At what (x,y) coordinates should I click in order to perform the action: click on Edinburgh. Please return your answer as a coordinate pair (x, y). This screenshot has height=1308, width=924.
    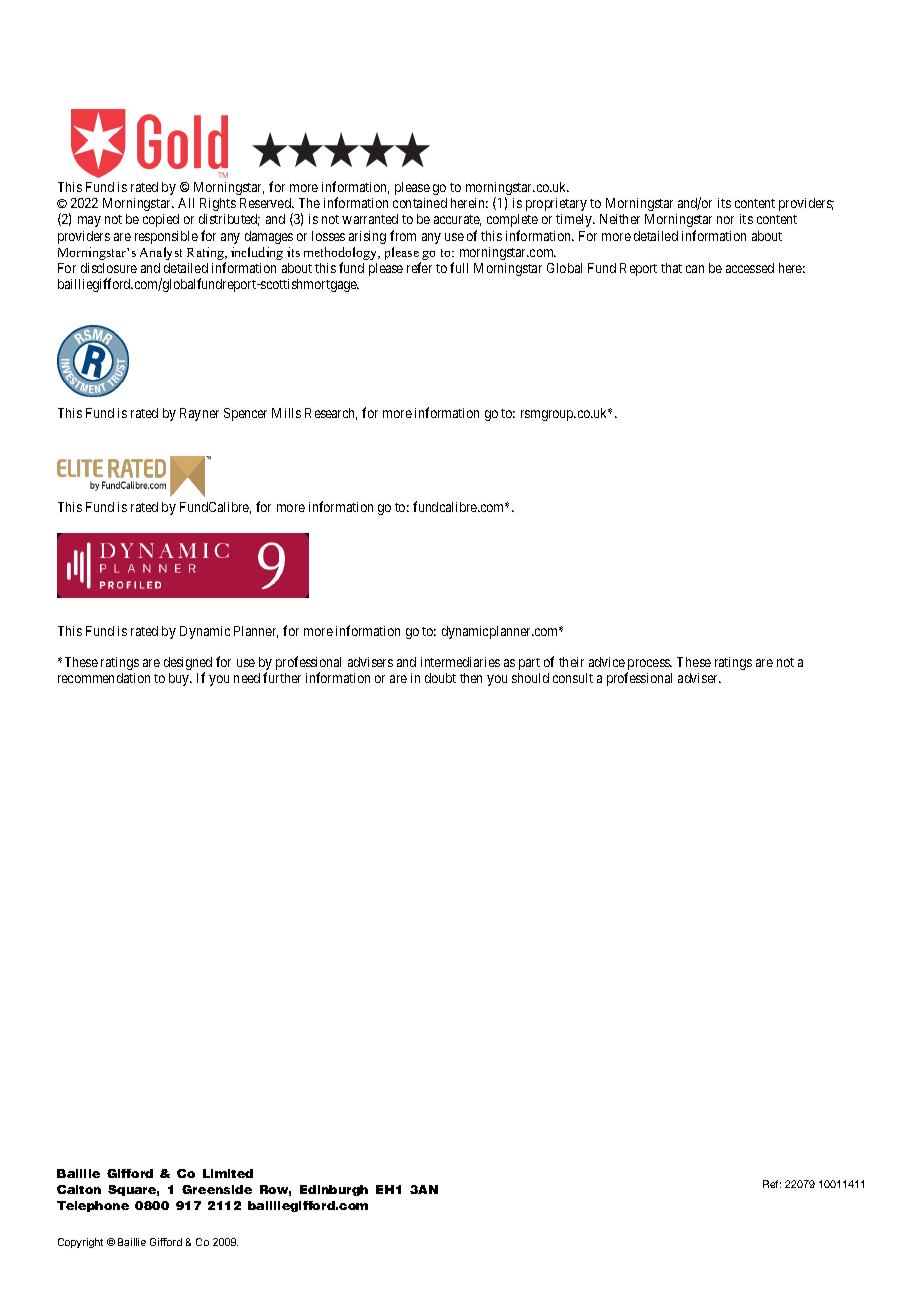
    Looking at the image, I should click on (334, 1190).
